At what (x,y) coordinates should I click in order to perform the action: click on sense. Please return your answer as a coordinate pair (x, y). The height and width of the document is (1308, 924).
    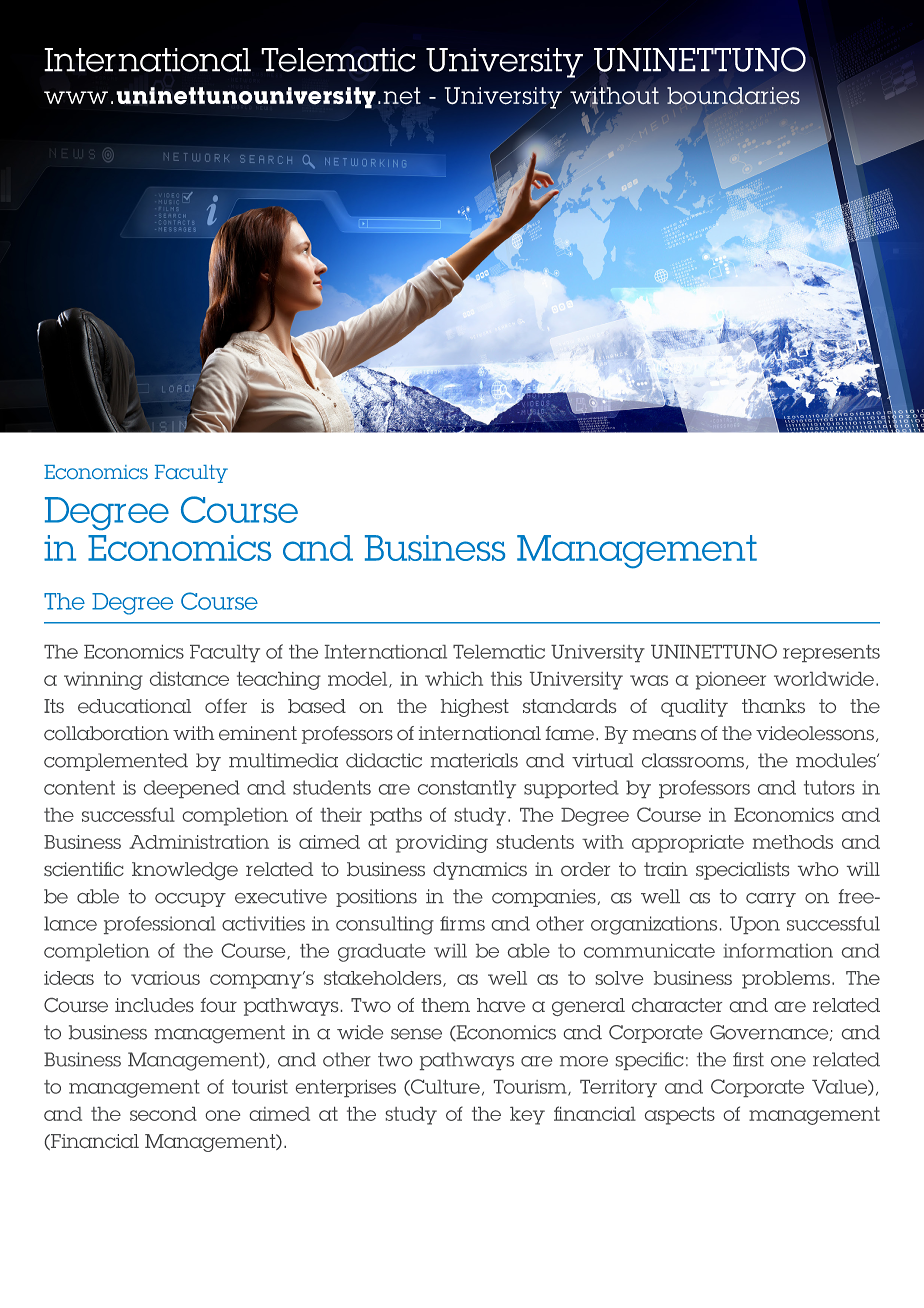
    Looking at the image, I should click on (416, 1034).
